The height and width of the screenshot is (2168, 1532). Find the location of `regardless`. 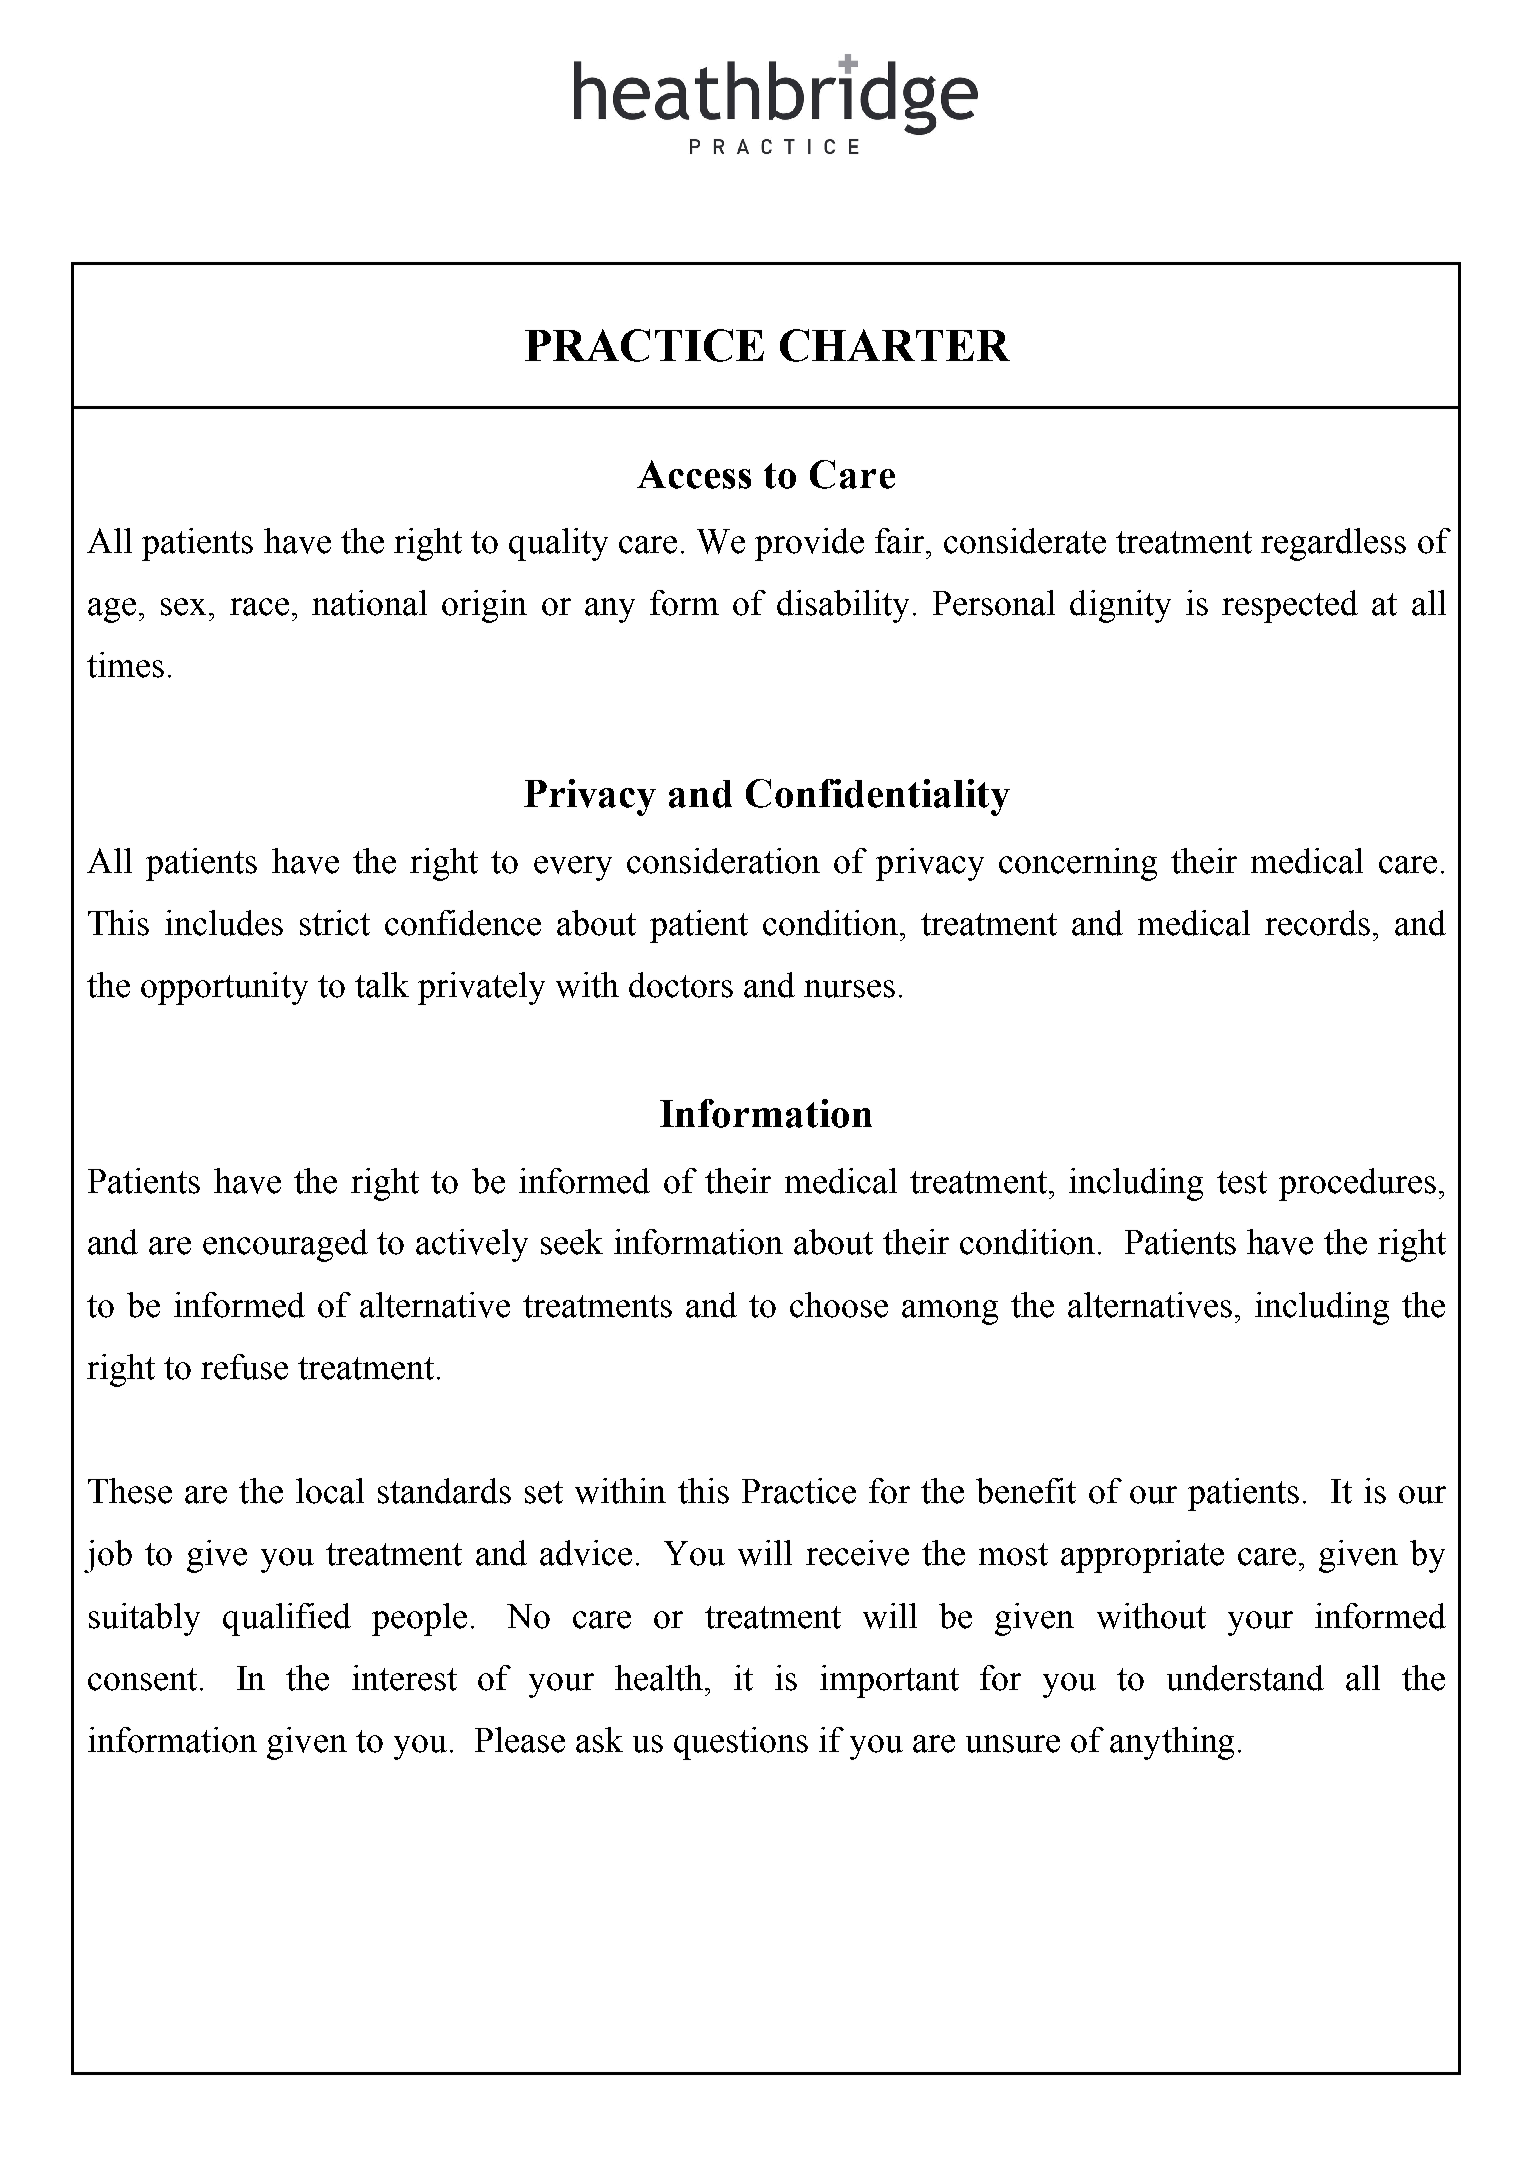

regardless is located at coordinates (1333, 544).
